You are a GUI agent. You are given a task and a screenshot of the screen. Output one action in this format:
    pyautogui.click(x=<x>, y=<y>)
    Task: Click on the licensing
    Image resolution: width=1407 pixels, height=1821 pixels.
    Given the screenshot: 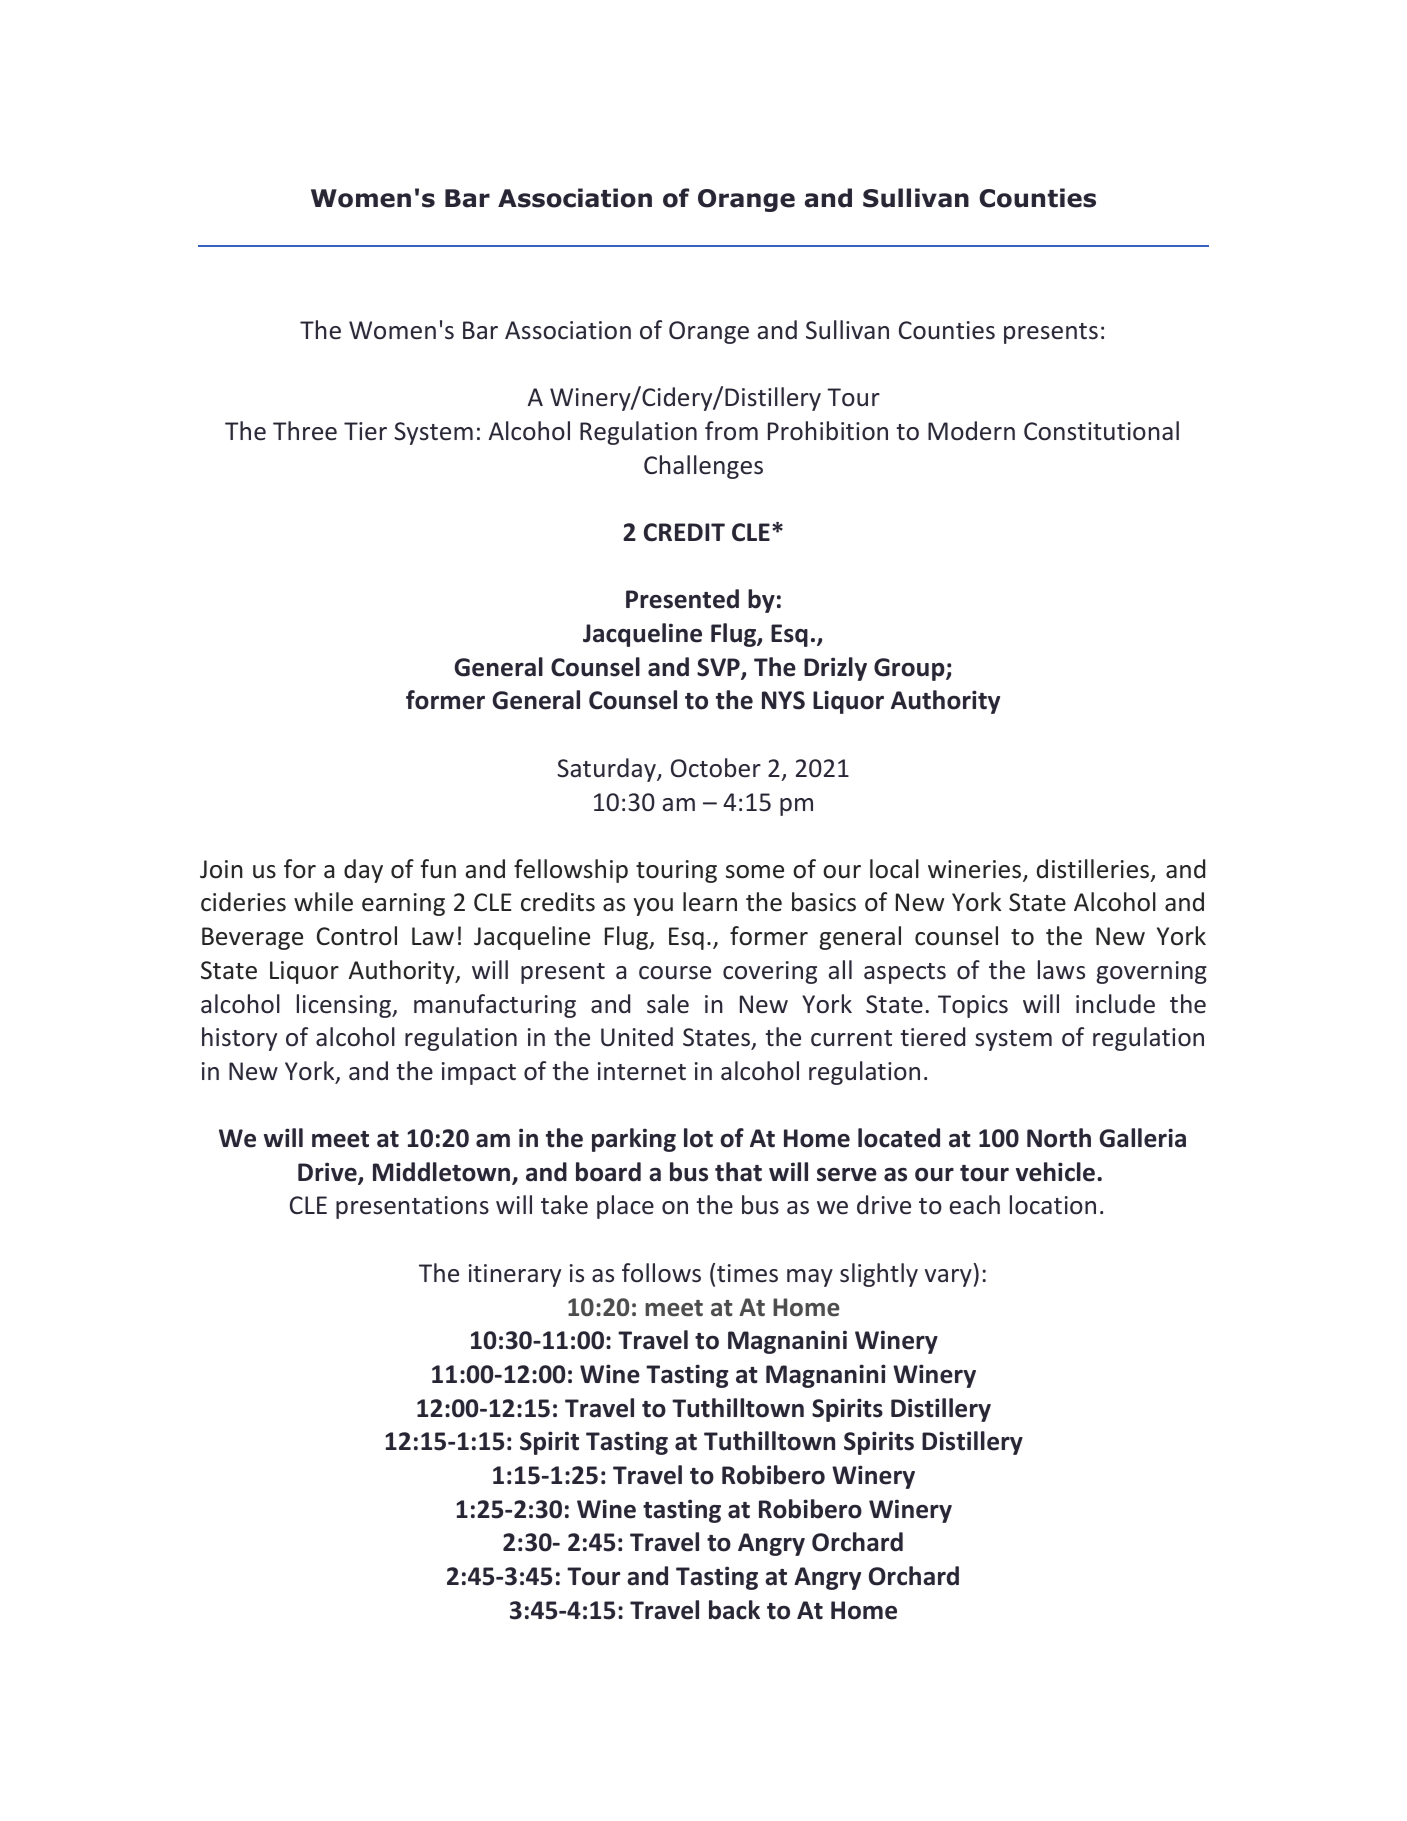 What is the action you would take?
    pyautogui.click(x=345, y=1006)
